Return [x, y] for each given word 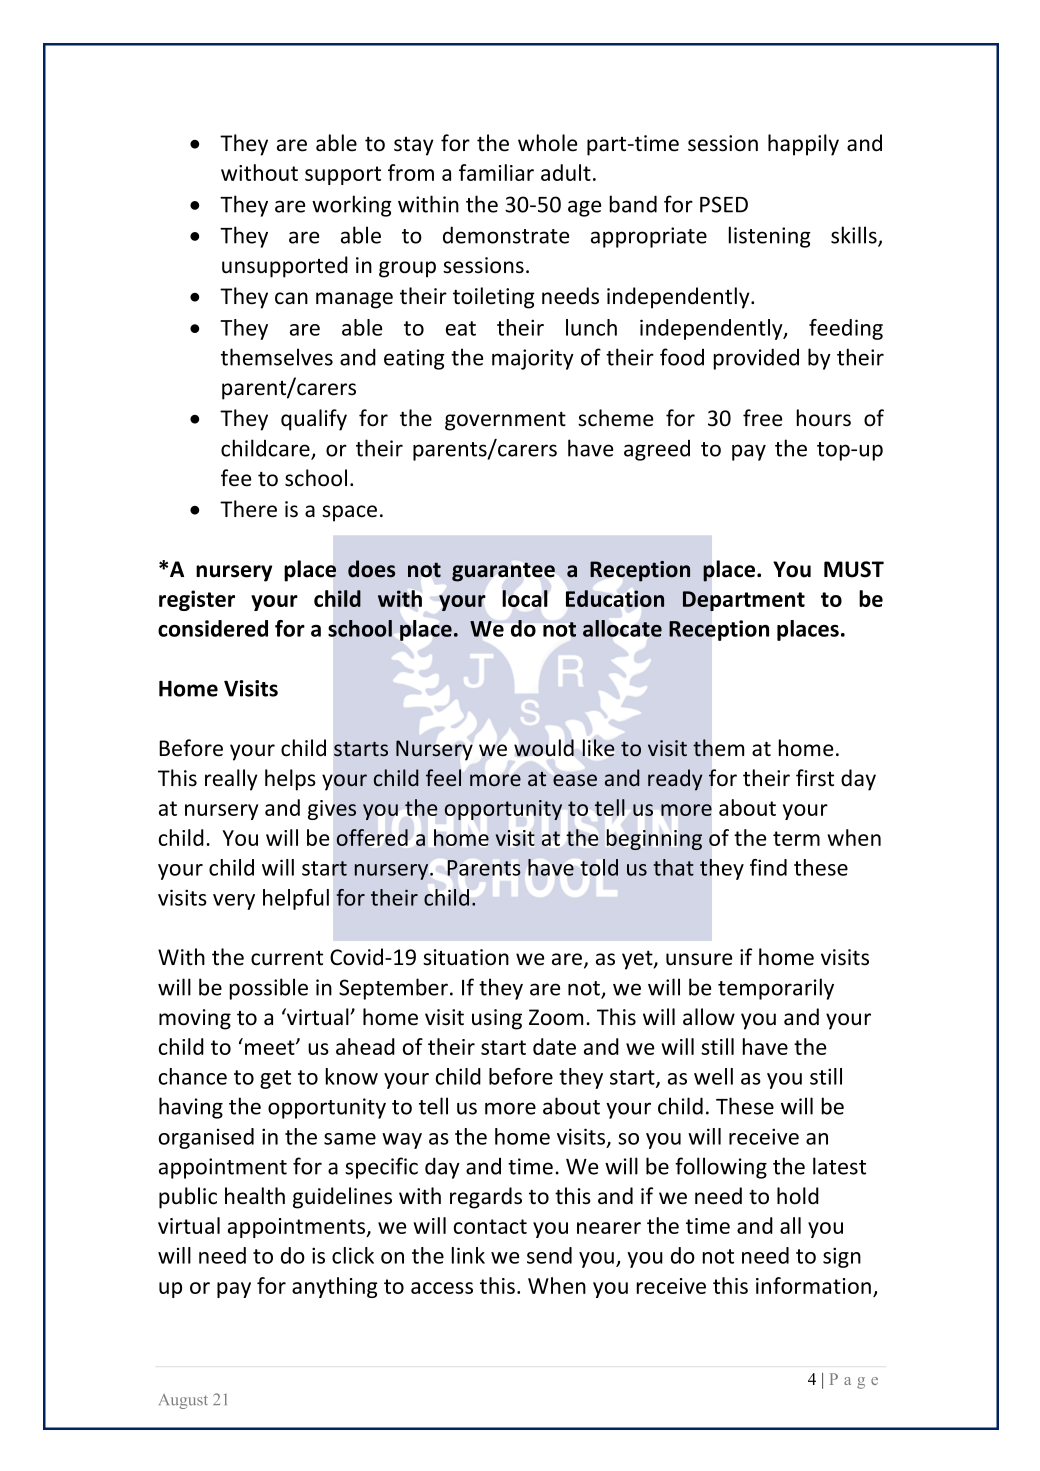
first [815, 778]
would [544, 748]
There [248, 509]
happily [803, 145]
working [352, 206]
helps [290, 780]
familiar [496, 172]
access [442, 1288]
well [713, 1076]
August [183, 1401]
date [554, 1046]
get [275, 1079]
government [505, 421]
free [762, 418]
